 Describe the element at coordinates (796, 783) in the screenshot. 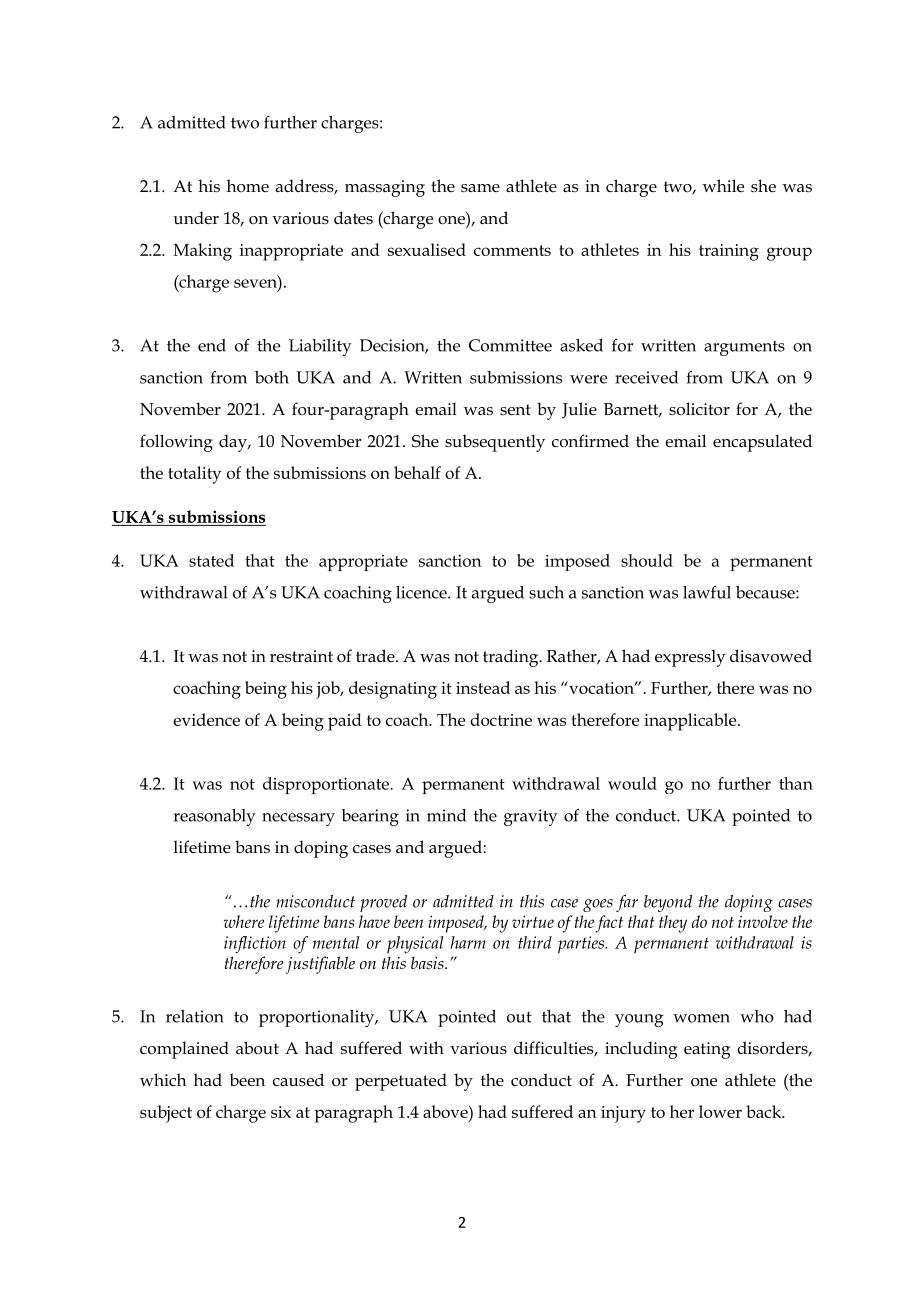

I see `than` at that location.
